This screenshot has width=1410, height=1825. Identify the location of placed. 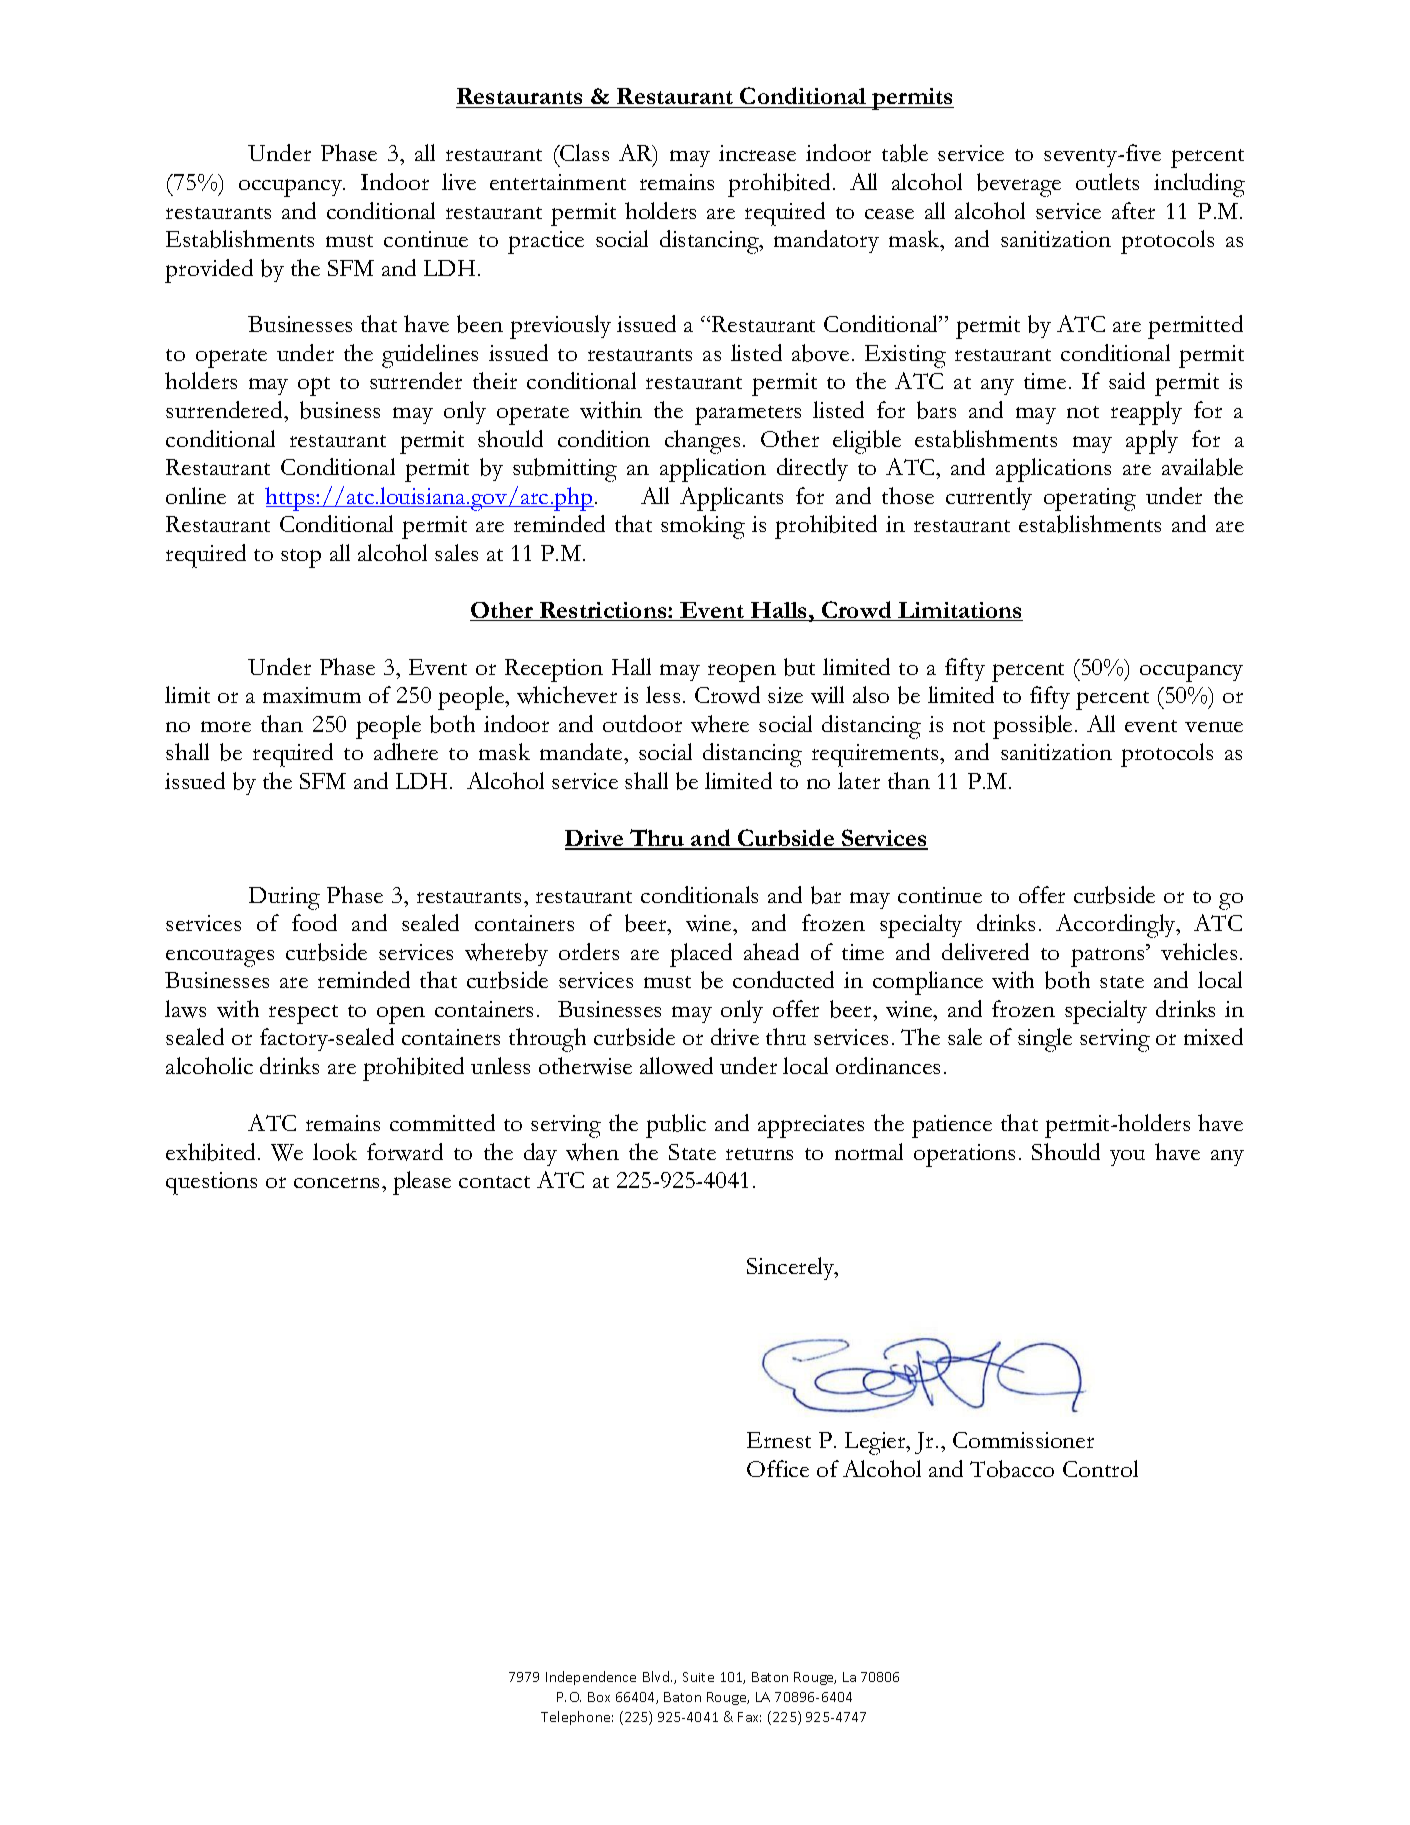
(701, 955).
